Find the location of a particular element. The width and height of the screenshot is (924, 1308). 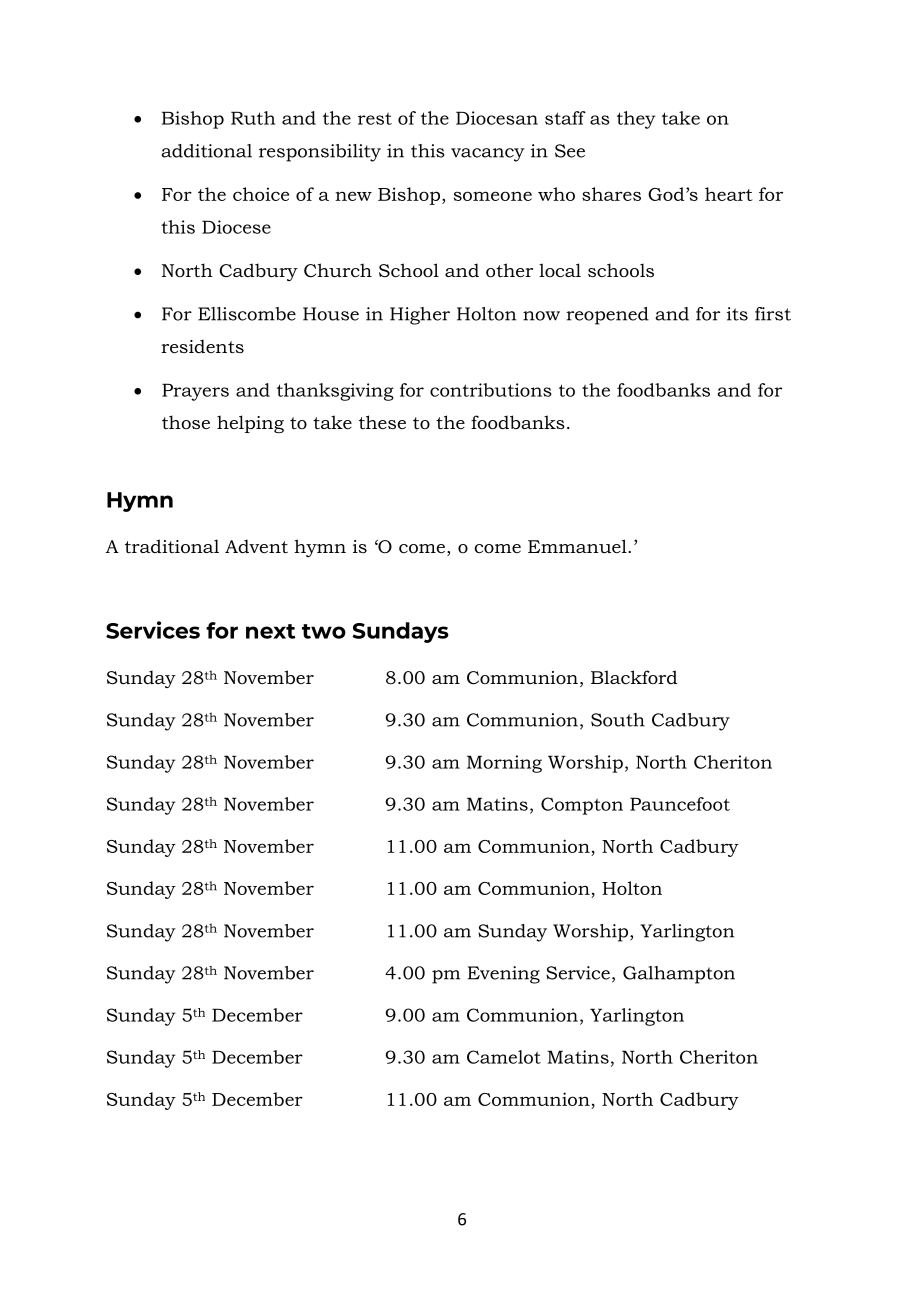

South is located at coordinates (618, 720).
